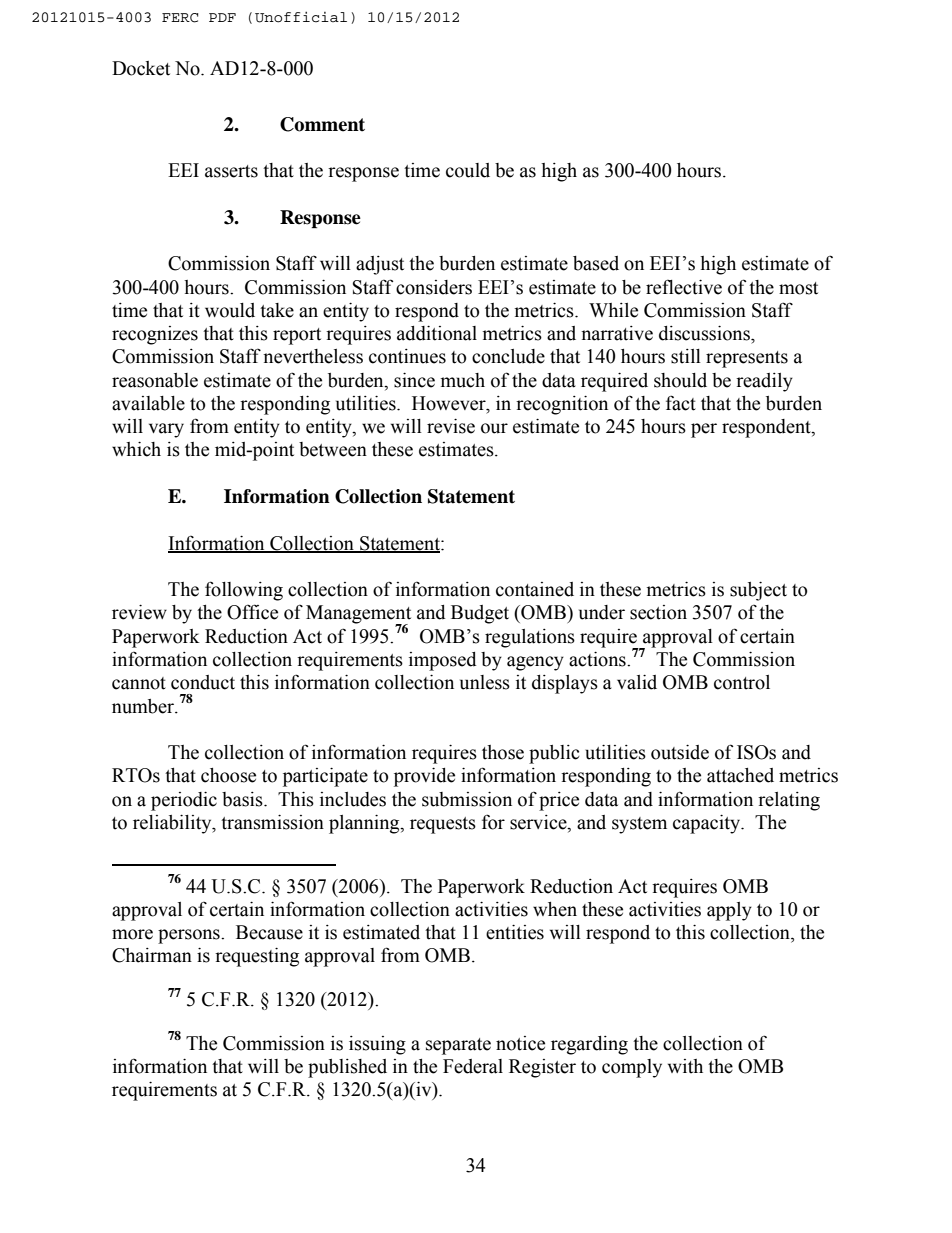 This page has width=952, height=1233. Describe the element at coordinates (451, 426) in the page. I see `revise` at that location.
